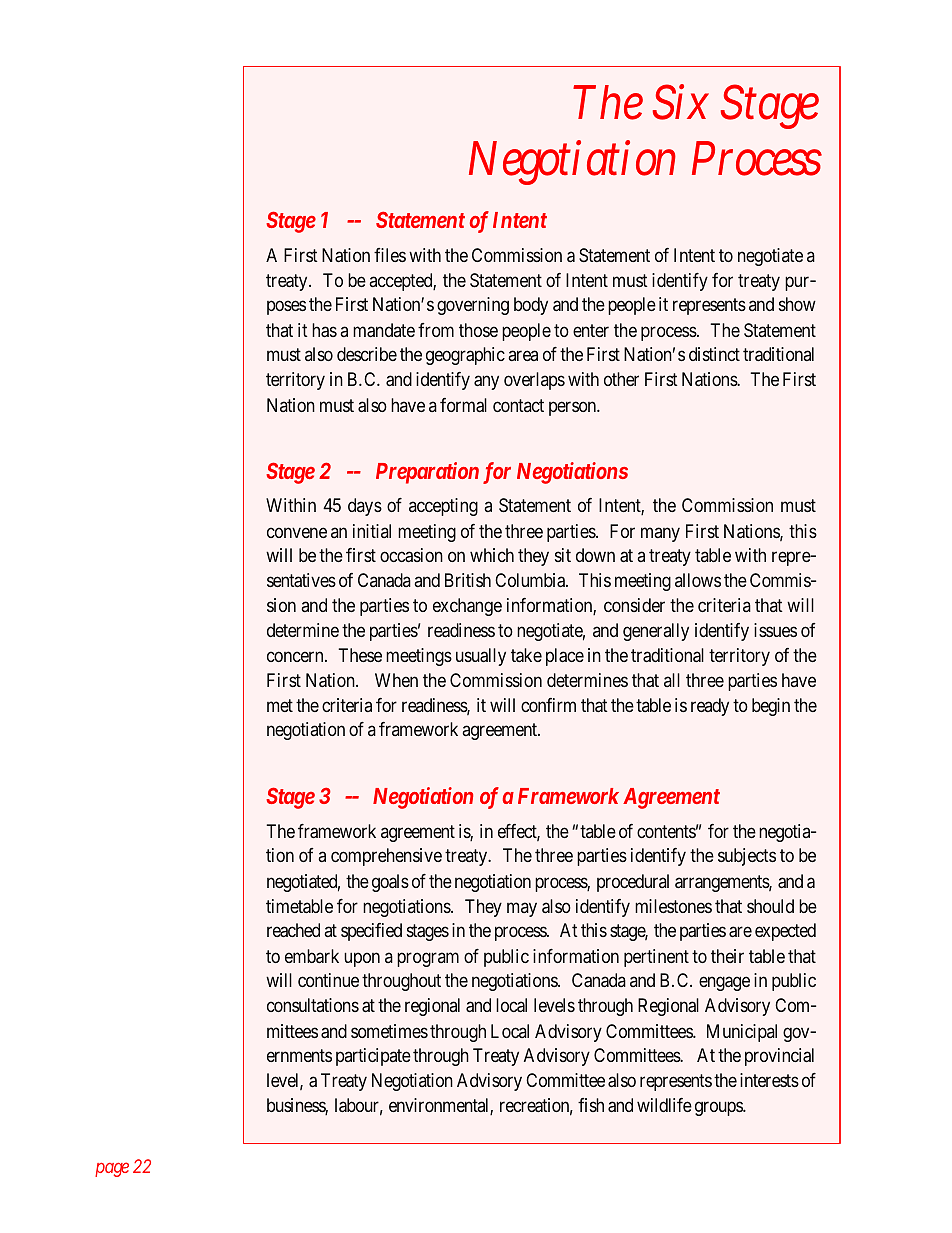 The height and width of the image is (1233, 952). I want to click on page, so click(112, 1169).
